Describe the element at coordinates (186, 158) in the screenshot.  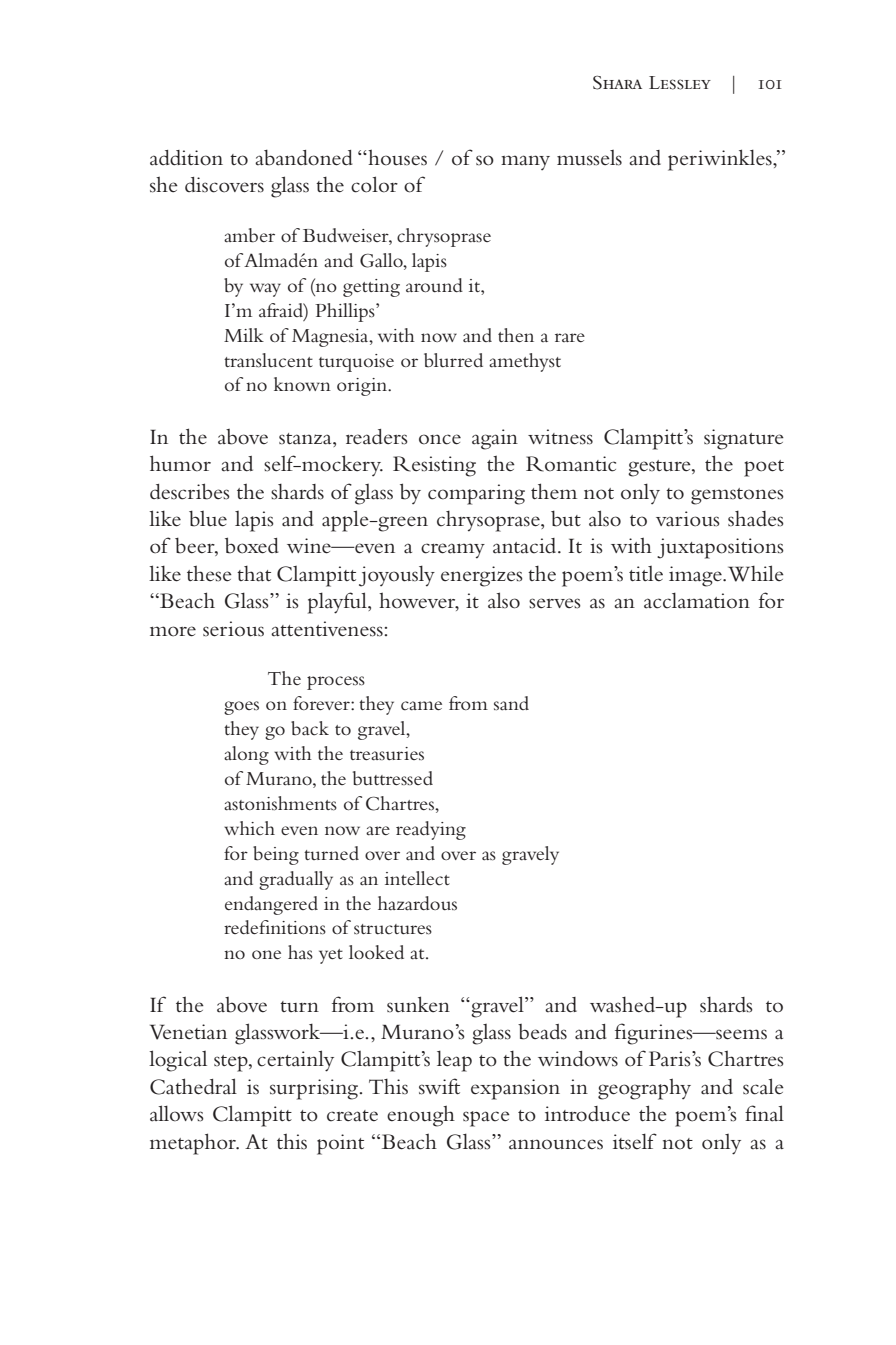
I see `addition` at that location.
